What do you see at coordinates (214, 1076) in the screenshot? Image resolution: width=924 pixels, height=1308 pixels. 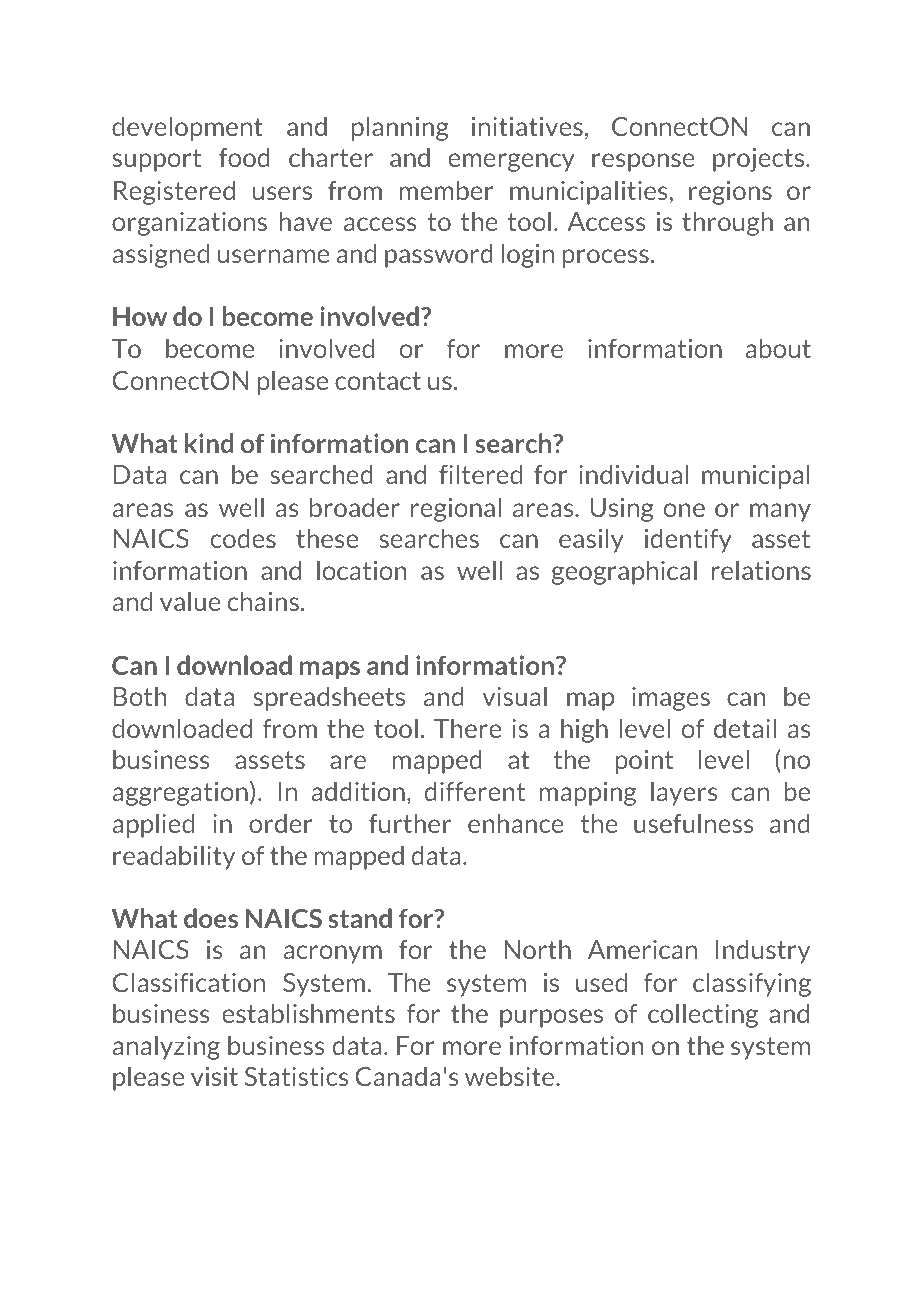 I see `visit` at bounding box center [214, 1076].
